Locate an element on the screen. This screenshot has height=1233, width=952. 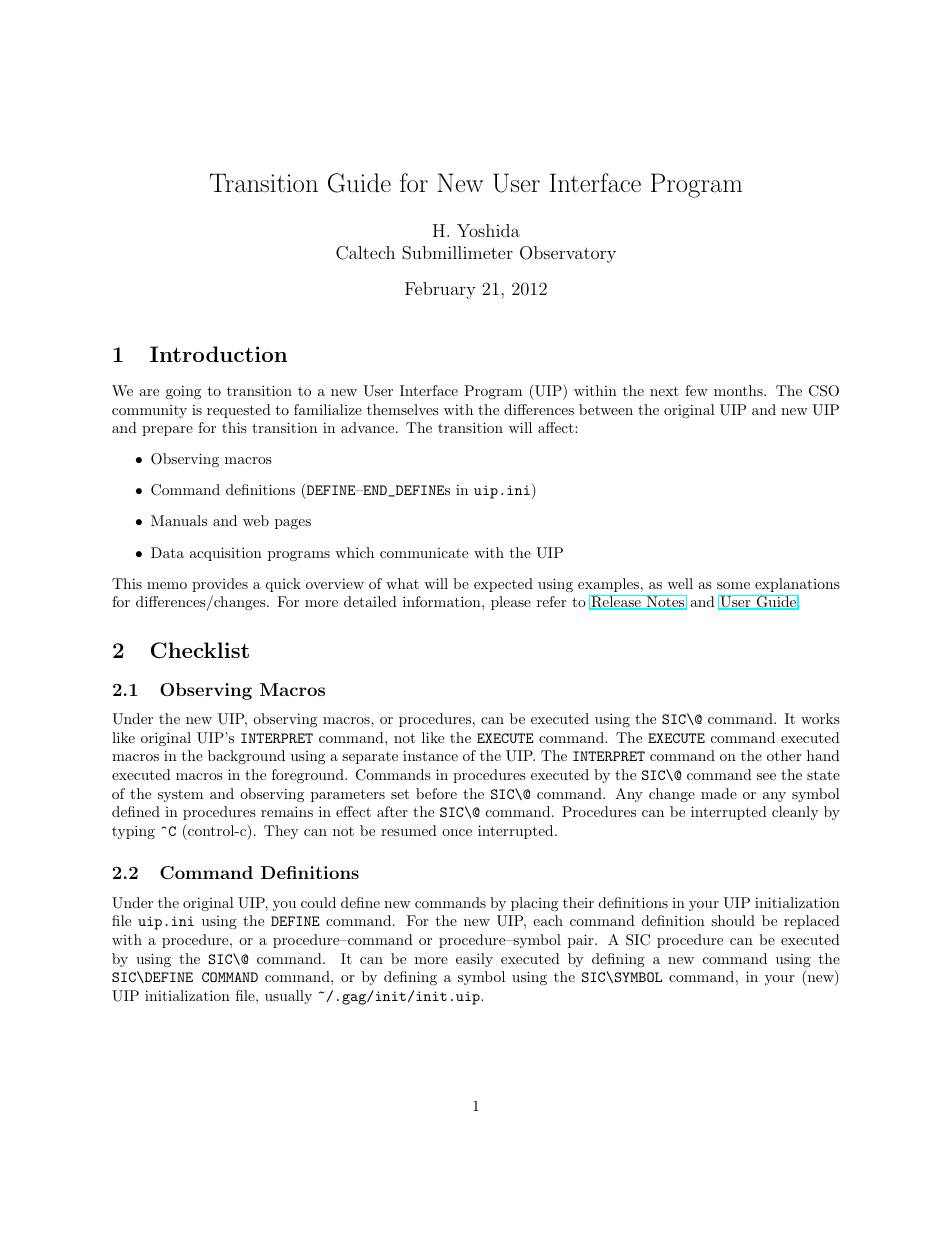
provides is located at coordinates (220, 585).
